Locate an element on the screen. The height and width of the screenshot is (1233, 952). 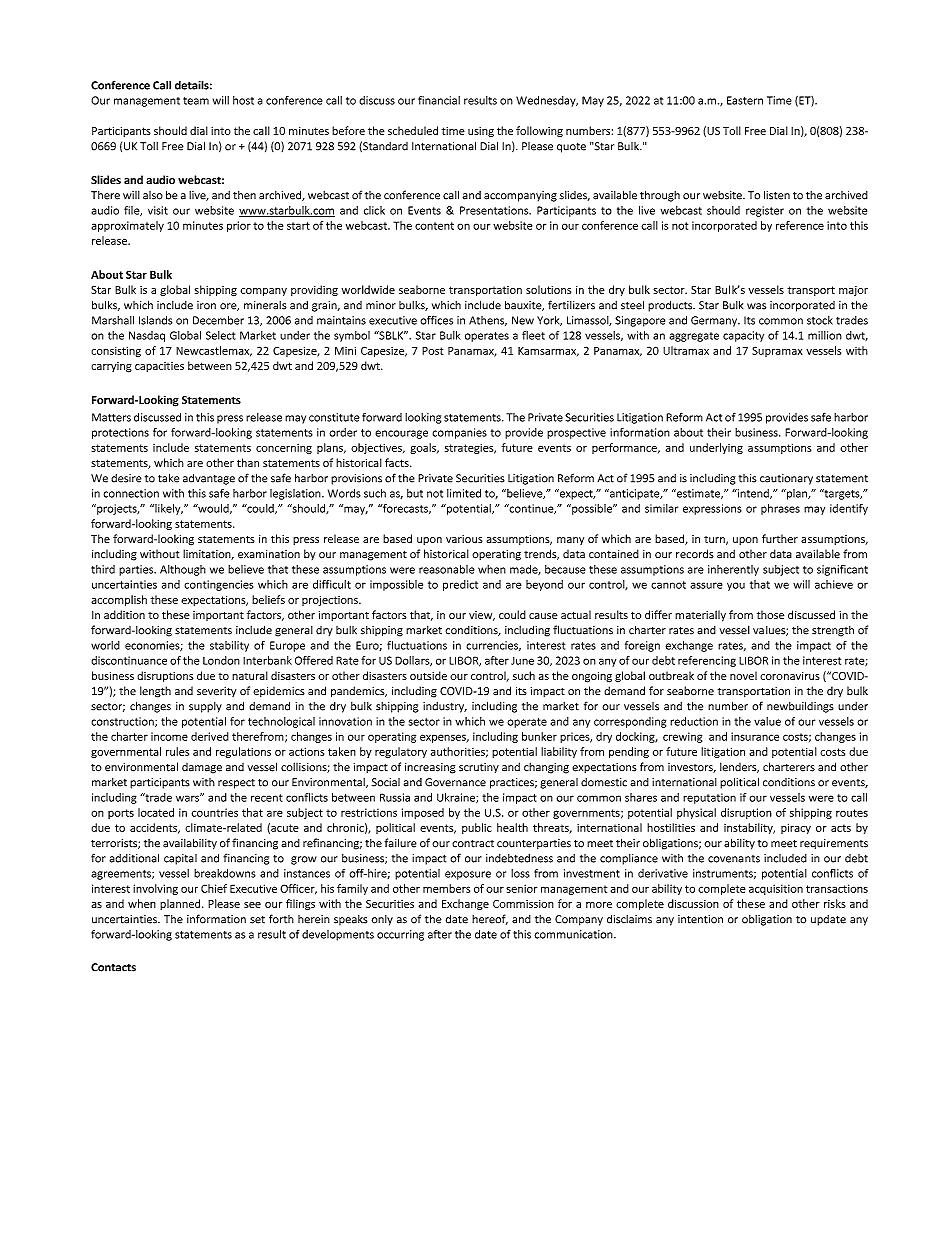
Chief is located at coordinates (214, 888).
